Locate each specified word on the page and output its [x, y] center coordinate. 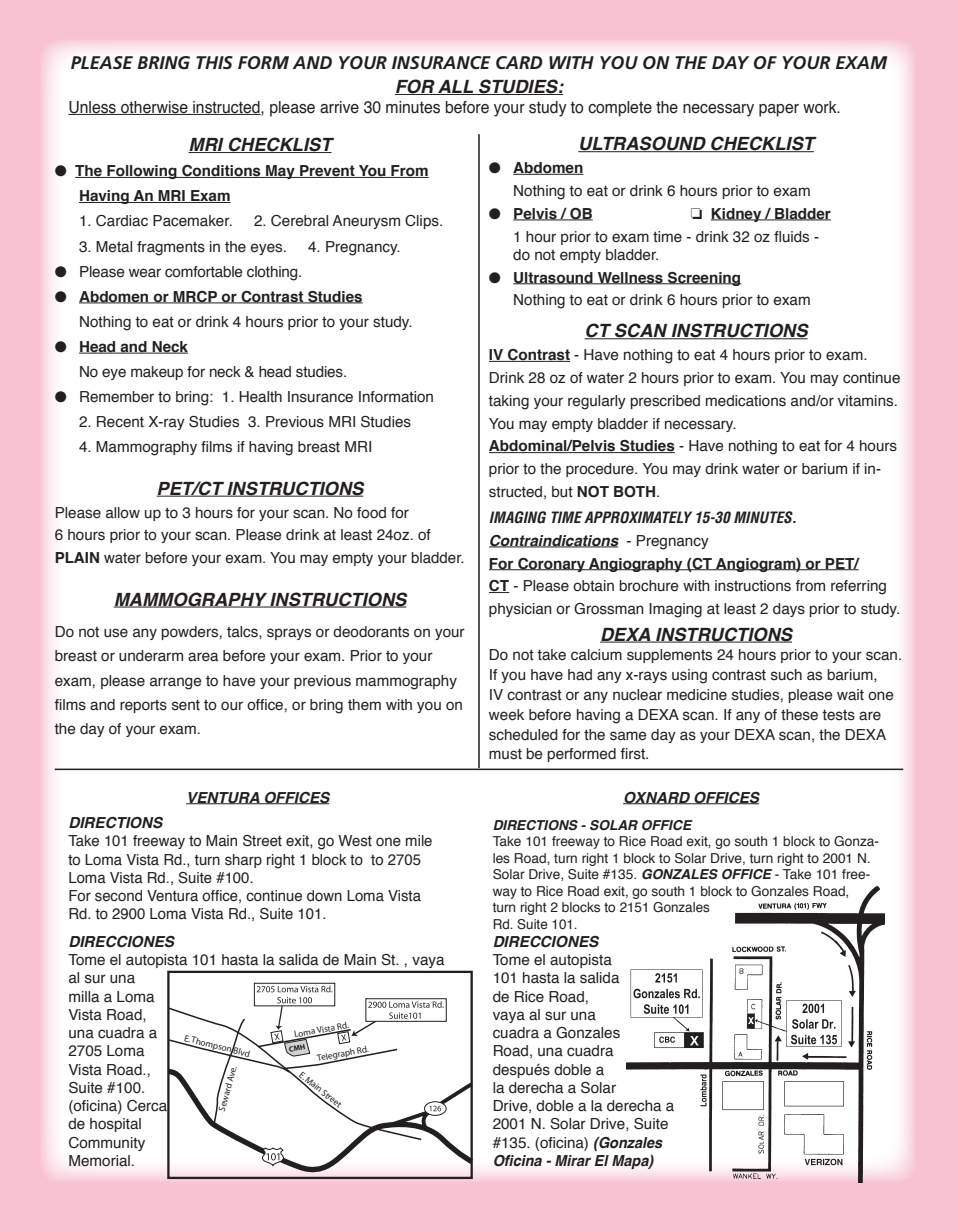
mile [419, 840]
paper [779, 110]
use [116, 633]
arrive [339, 107]
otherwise [154, 108]
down [324, 896]
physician [520, 610]
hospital [115, 1125]
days [789, 610]
